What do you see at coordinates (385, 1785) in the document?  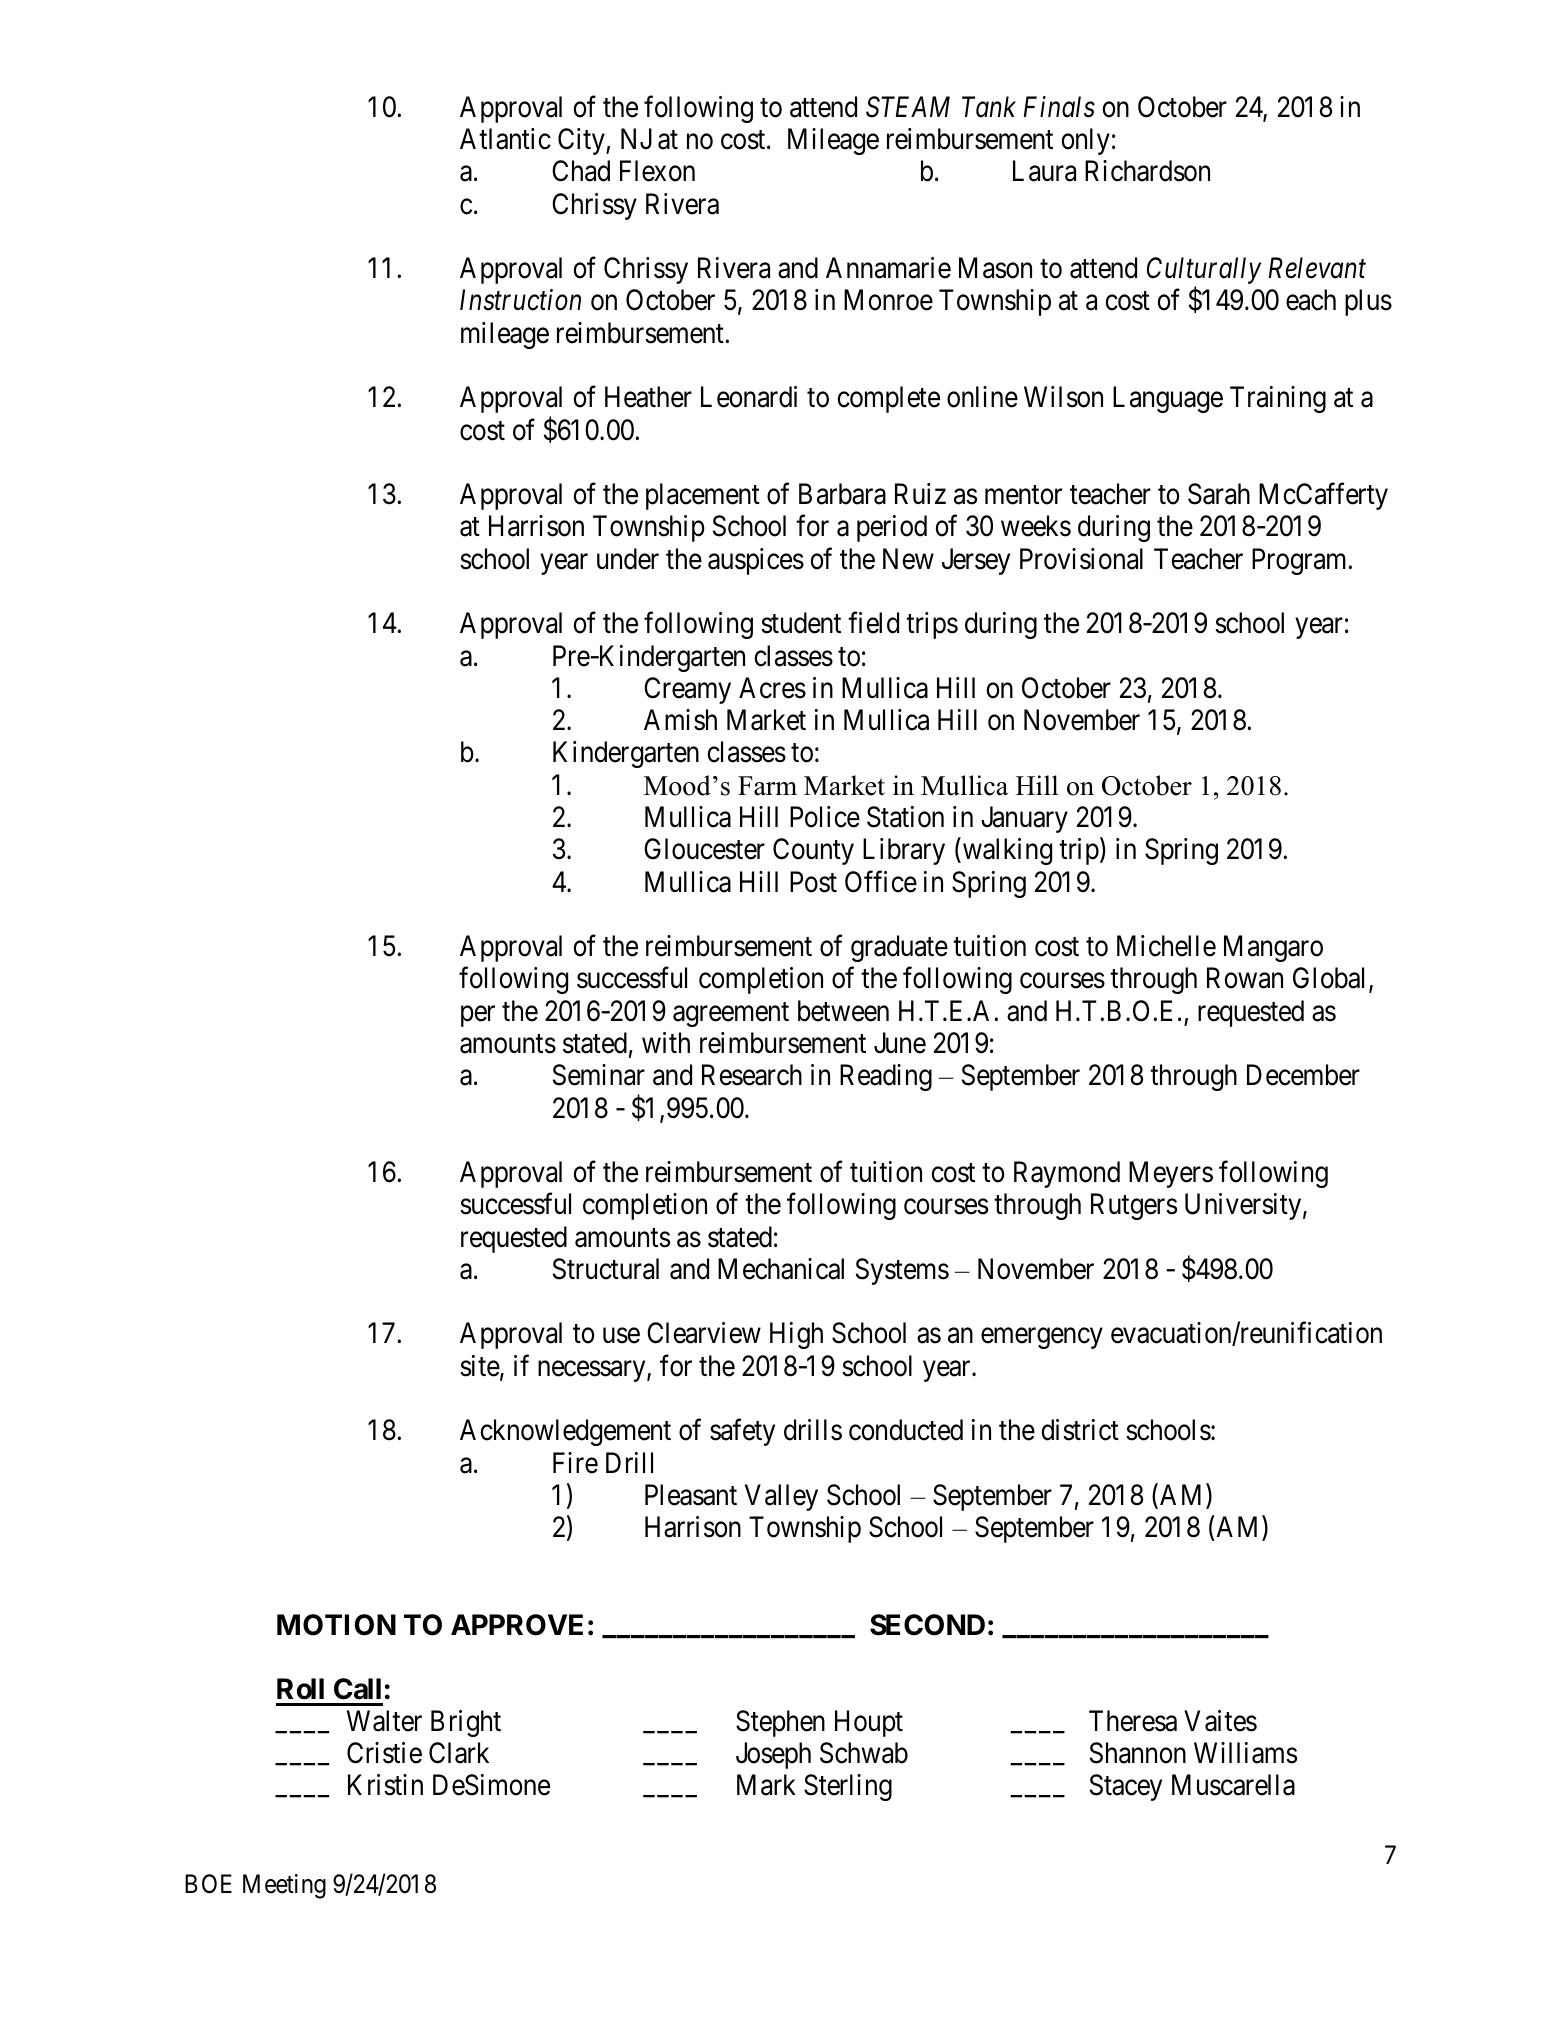 I see `Kristin` at bounding box center [385, 1785].
